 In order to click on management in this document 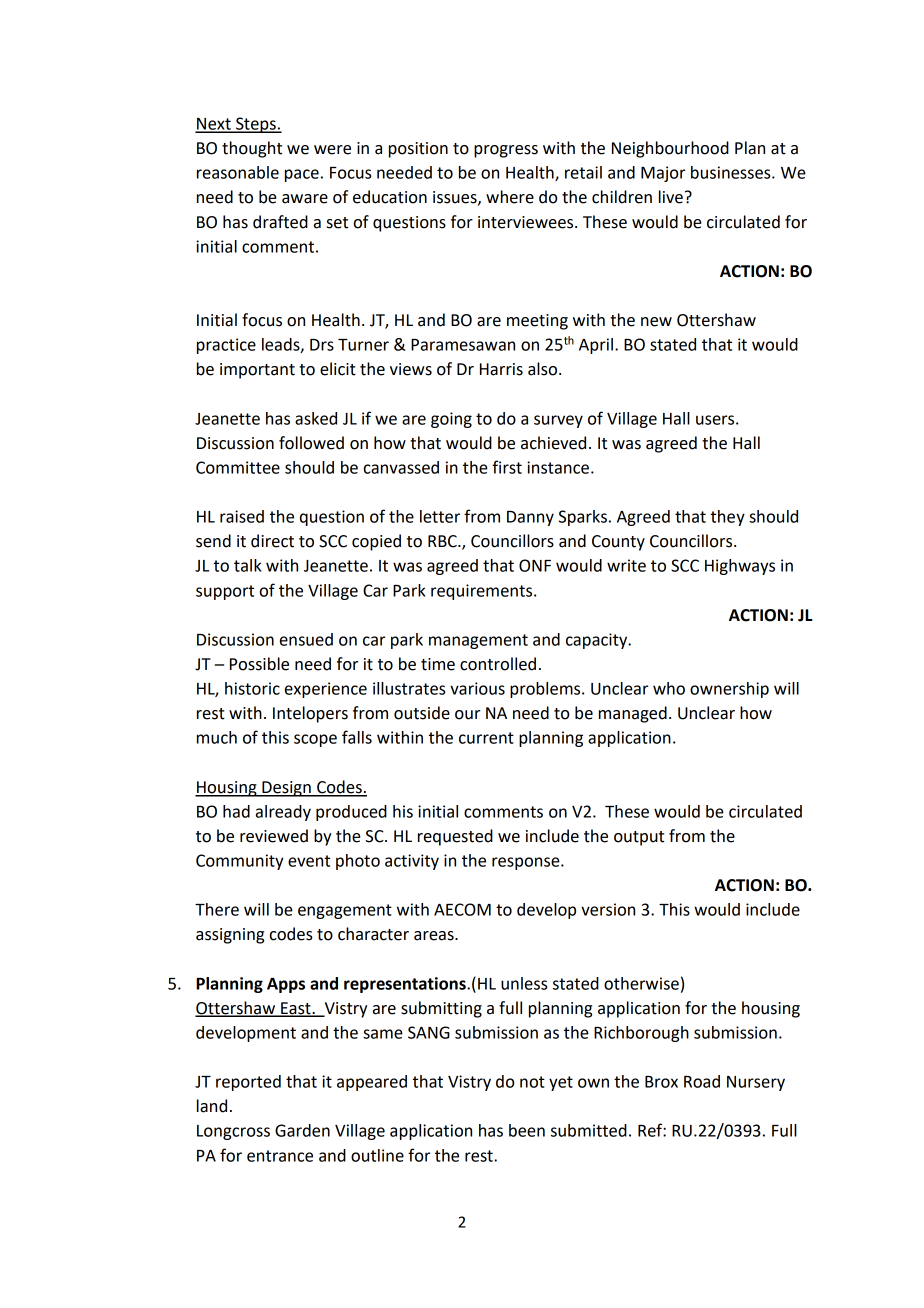, I will do `click(478, 641)`.
